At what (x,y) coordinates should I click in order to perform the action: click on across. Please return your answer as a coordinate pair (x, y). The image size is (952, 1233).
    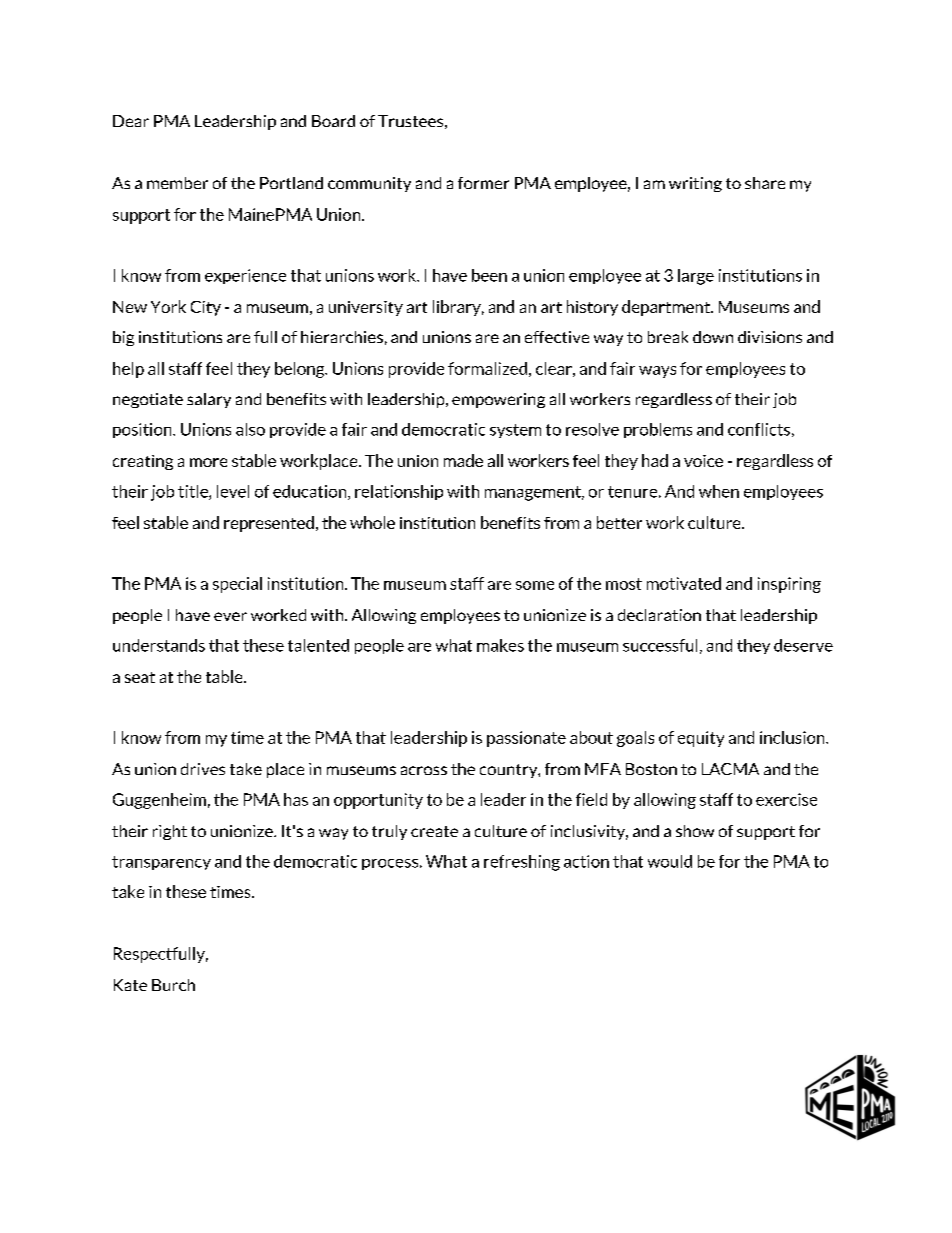
    Looking at the image, I should click on (424, 770).
